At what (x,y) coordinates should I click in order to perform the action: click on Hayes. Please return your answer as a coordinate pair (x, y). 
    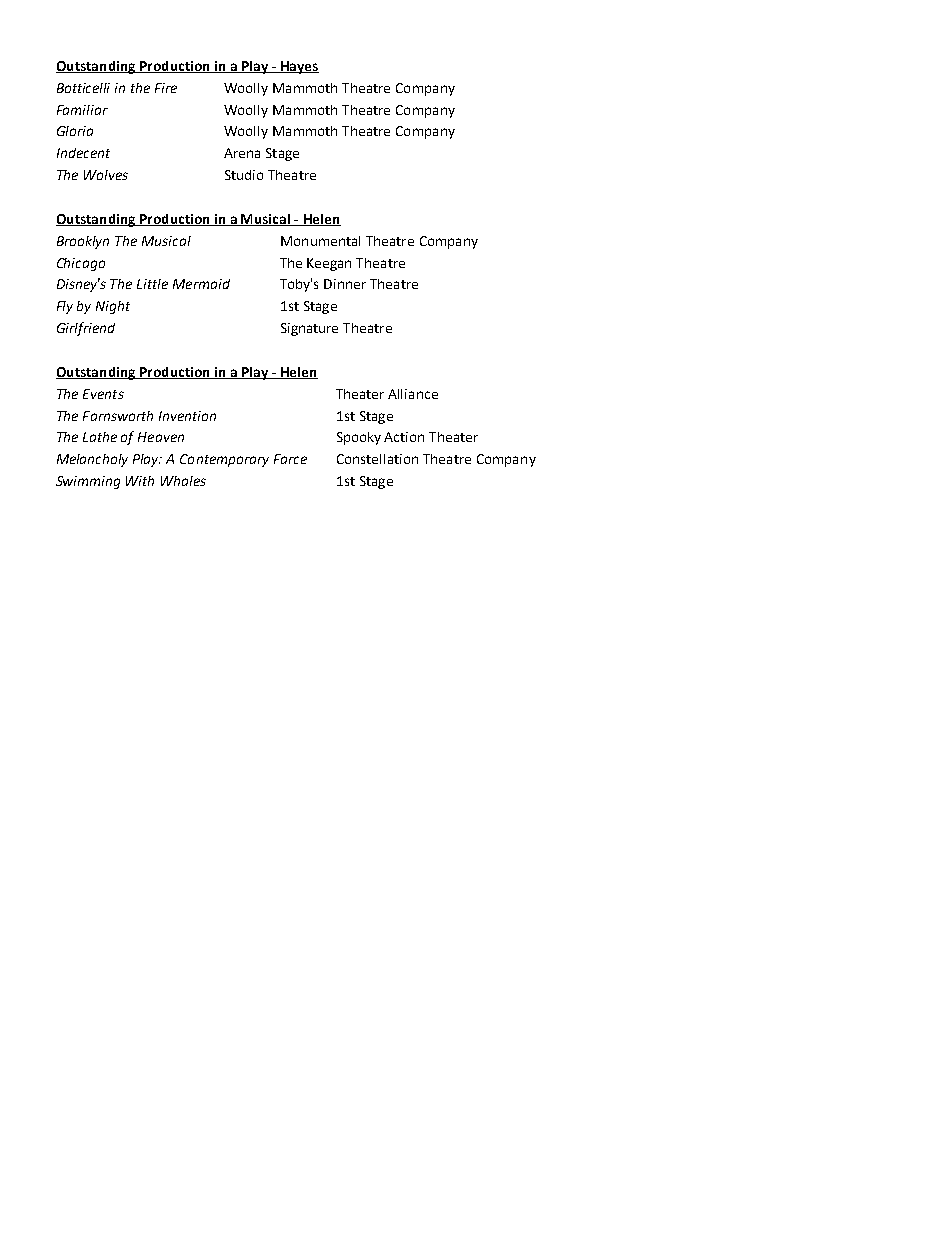
    Looking at the image, I should click on (298, 67).
